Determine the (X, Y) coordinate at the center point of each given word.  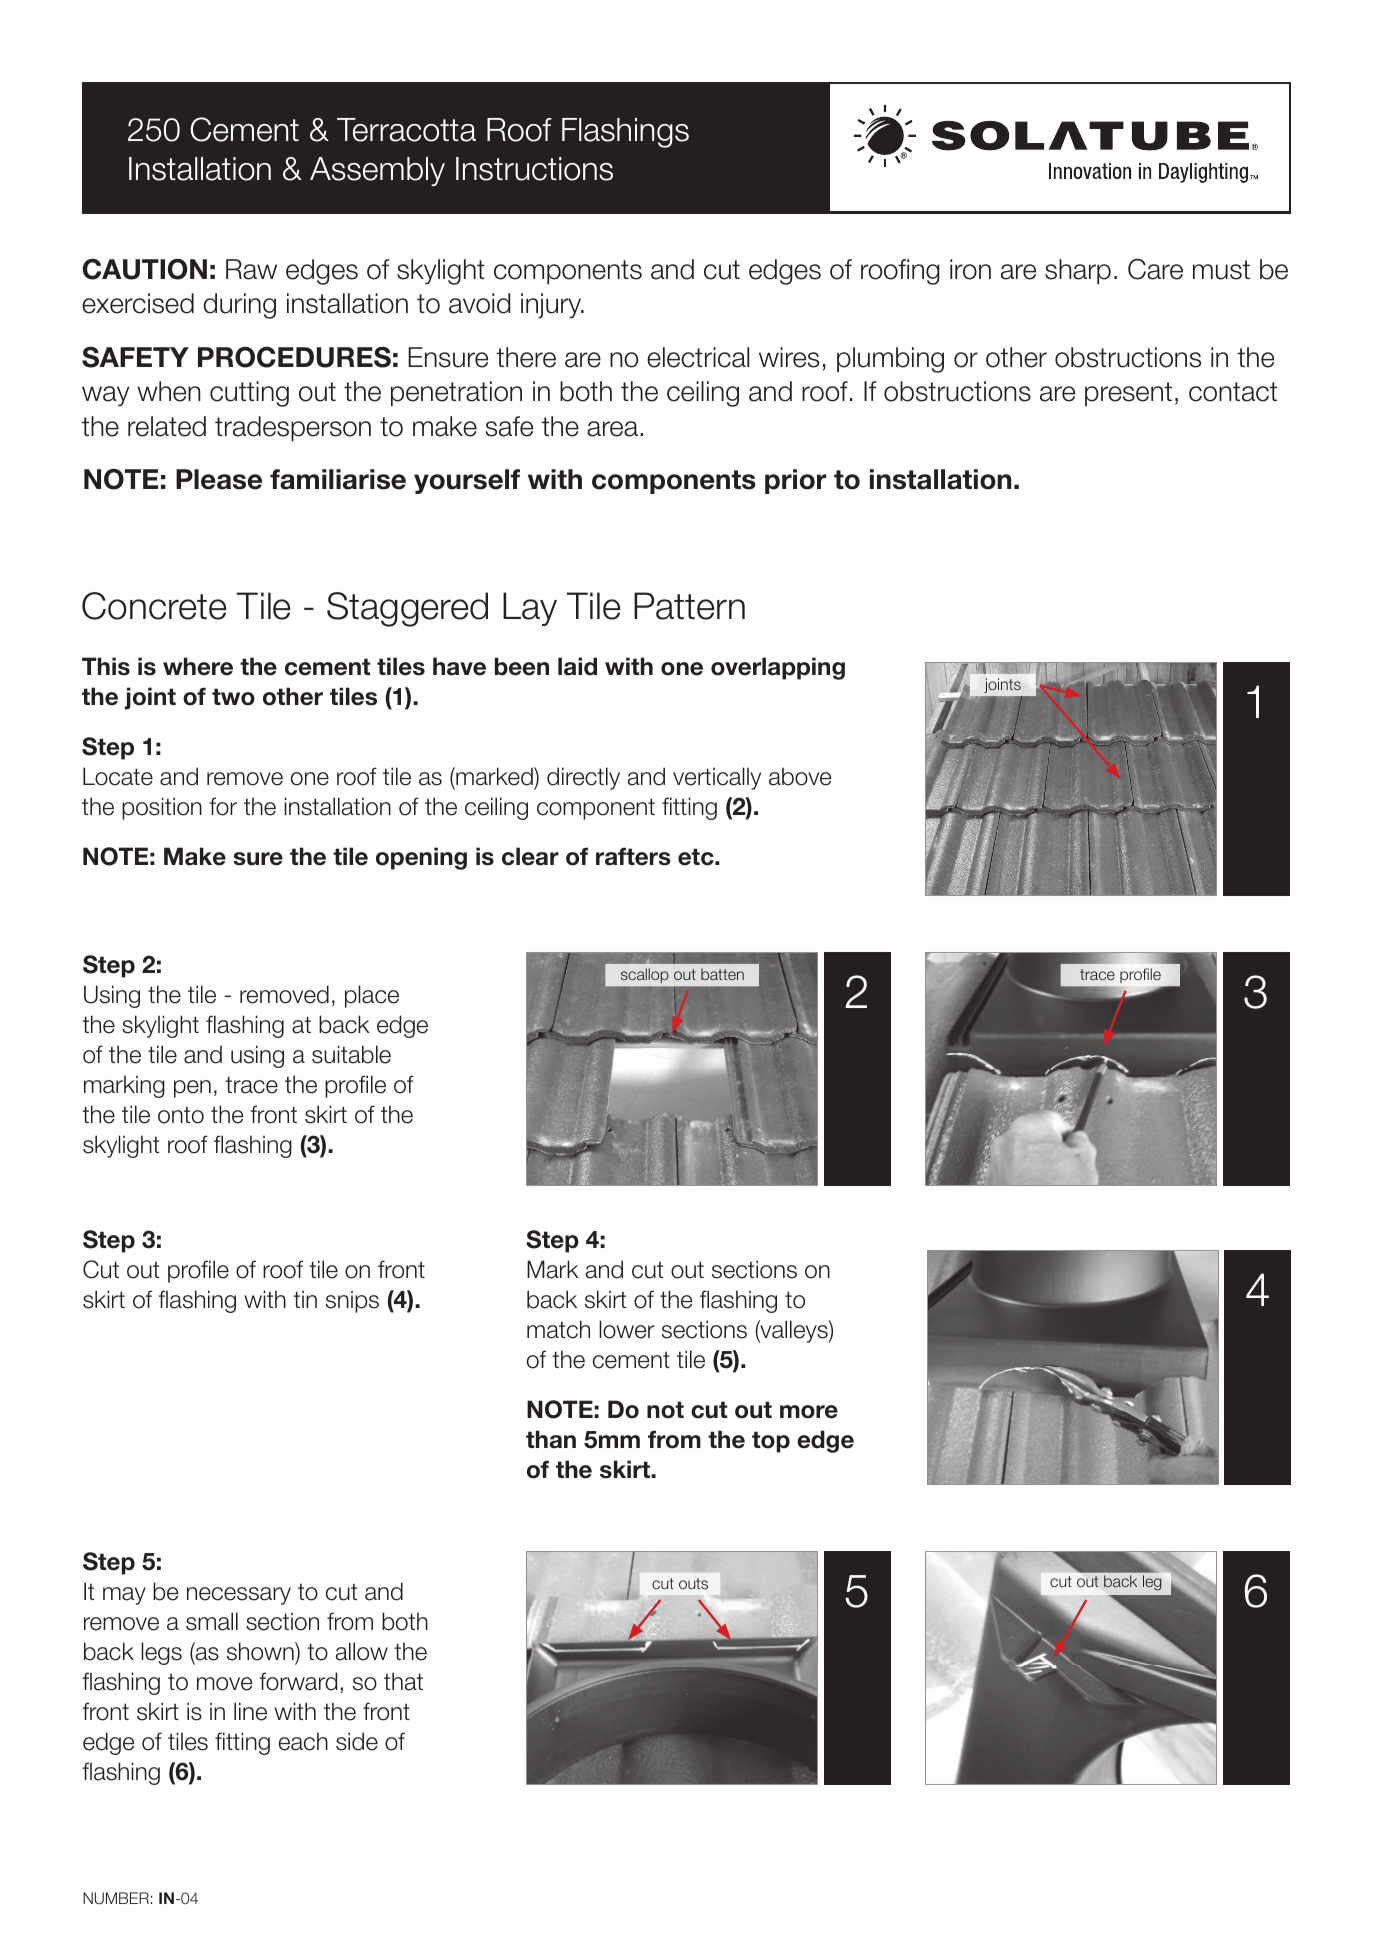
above (800, 776)
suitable (351, 1054)
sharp (1078, 272)
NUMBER (116, 1898)
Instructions (534, 169)
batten (722, 974)
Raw (251, 269)
